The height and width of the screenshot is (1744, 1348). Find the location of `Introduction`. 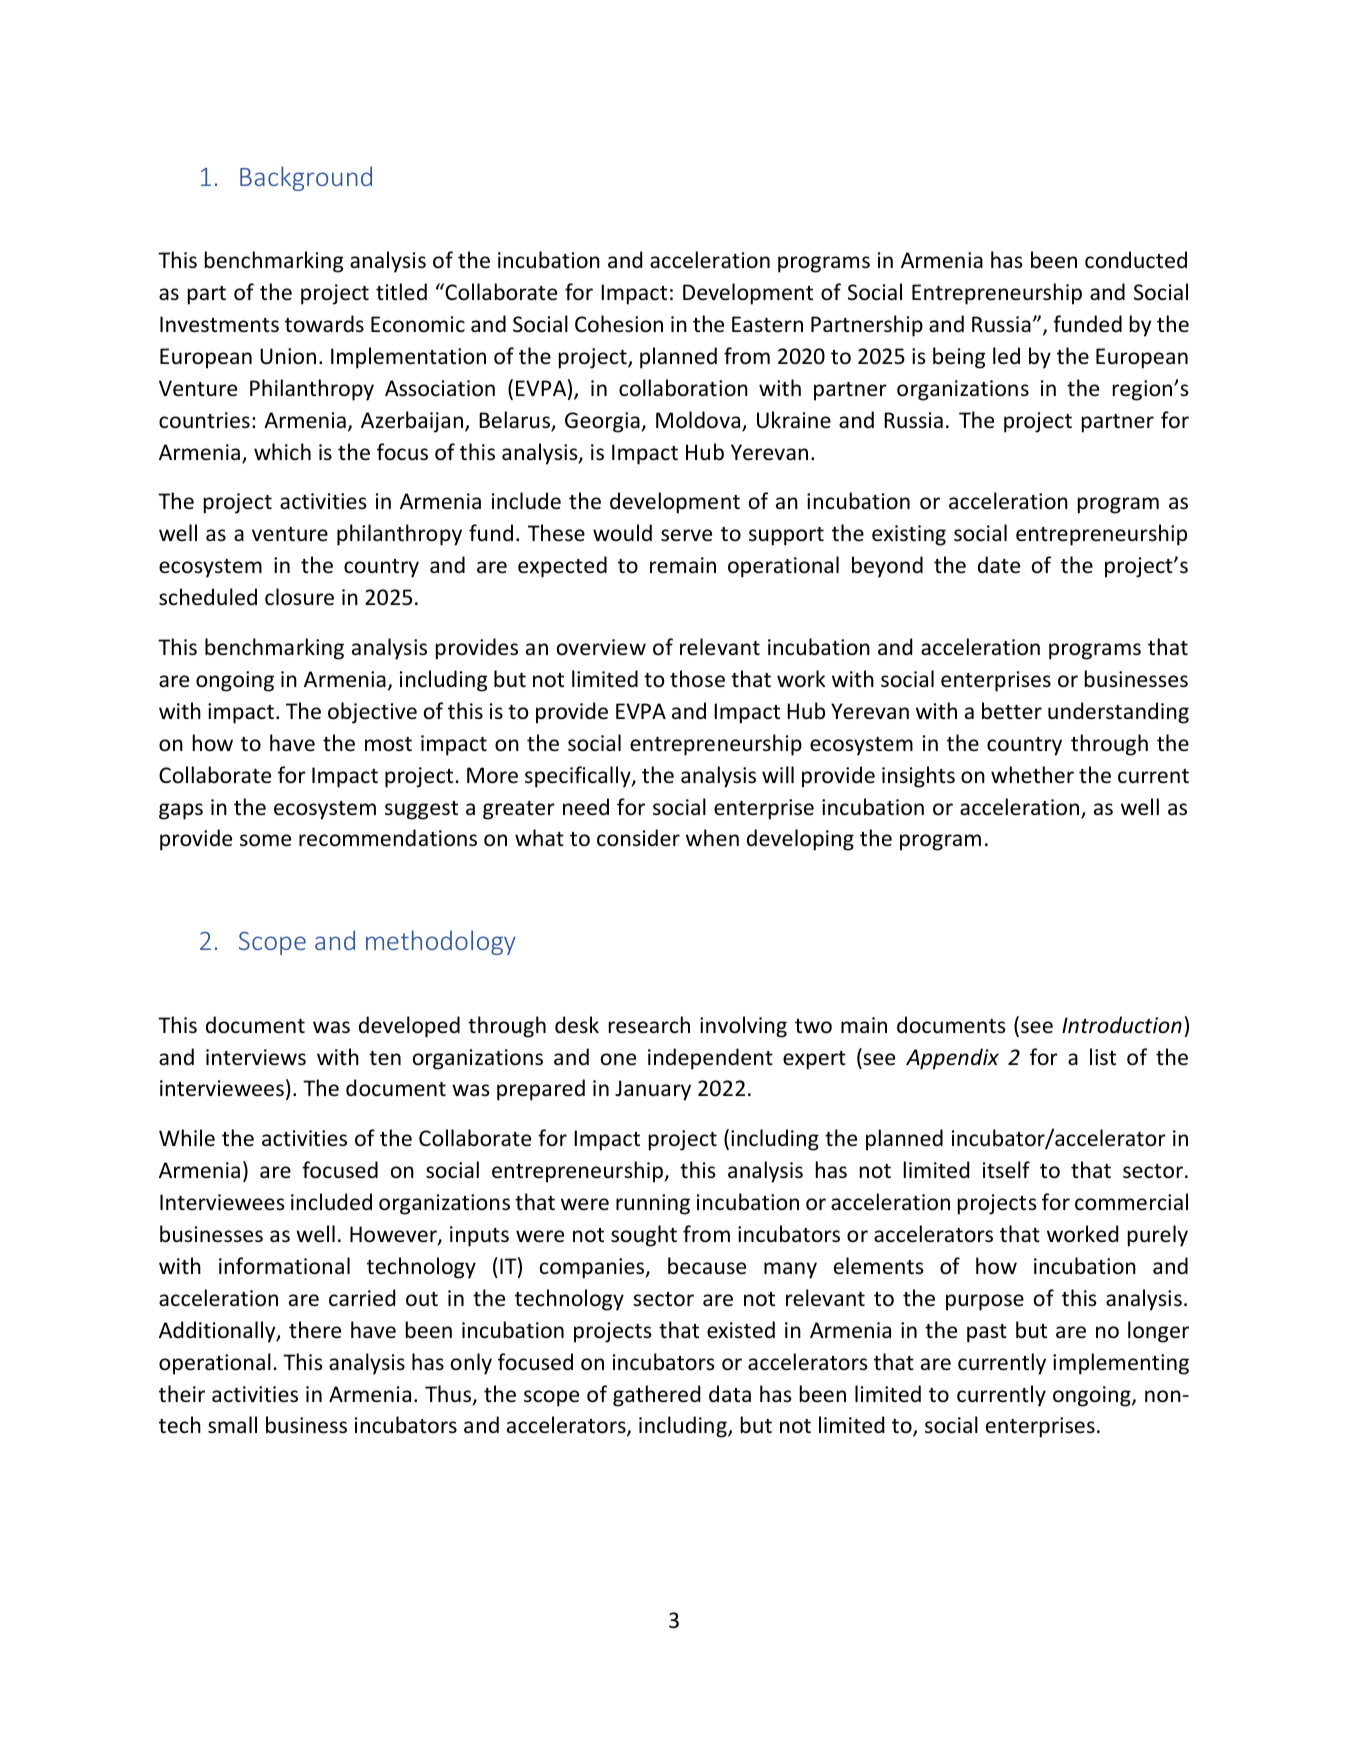

Introduction is located at coordinates (1122, 1025).
